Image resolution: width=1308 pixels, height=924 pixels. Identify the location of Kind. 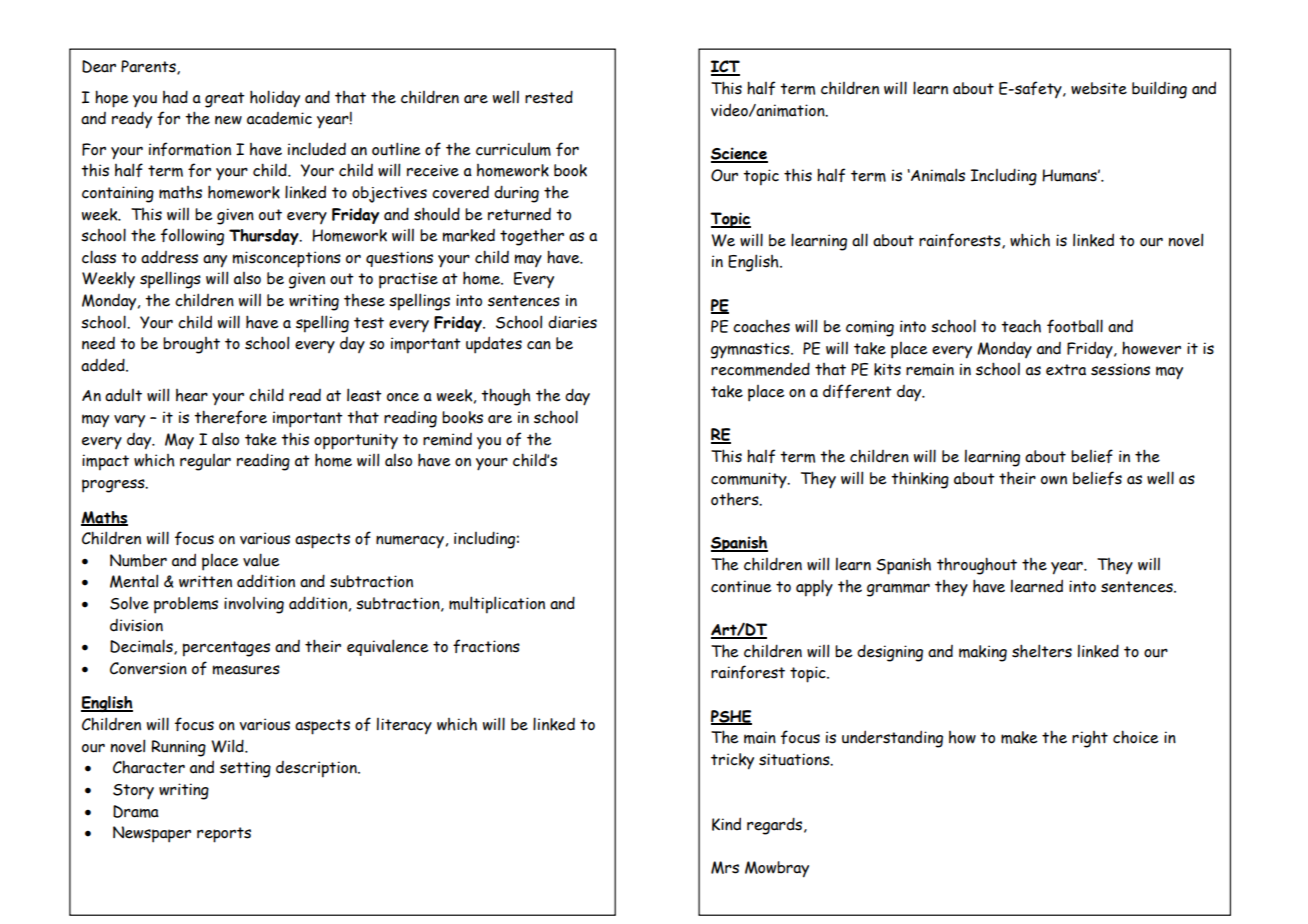
(726, 824).
